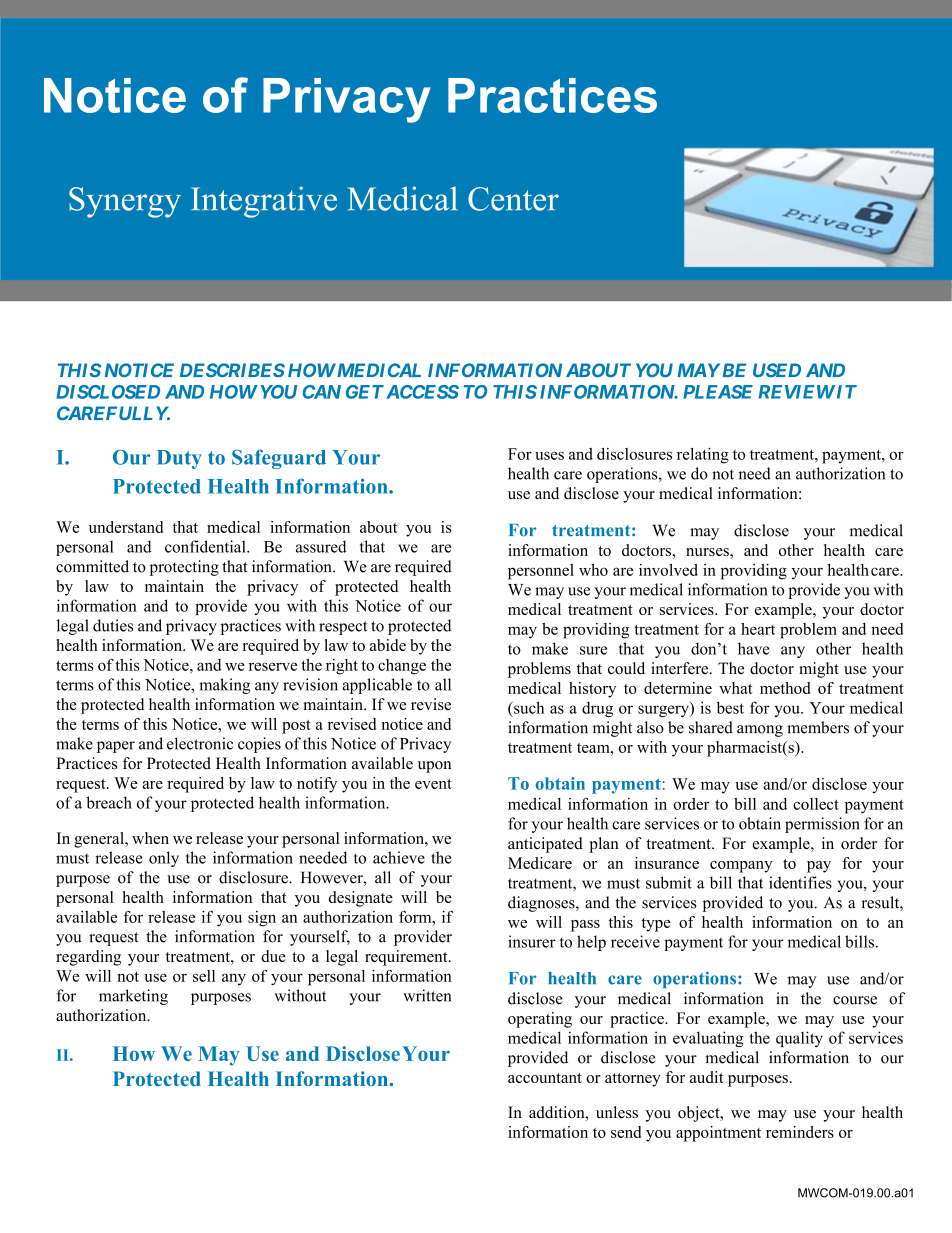 The width and height of the screenshot is (952, 1233). What do you see at coordinates (777, 370) in the screenshot?
I see `USED` at bounding box center [777, 370].
